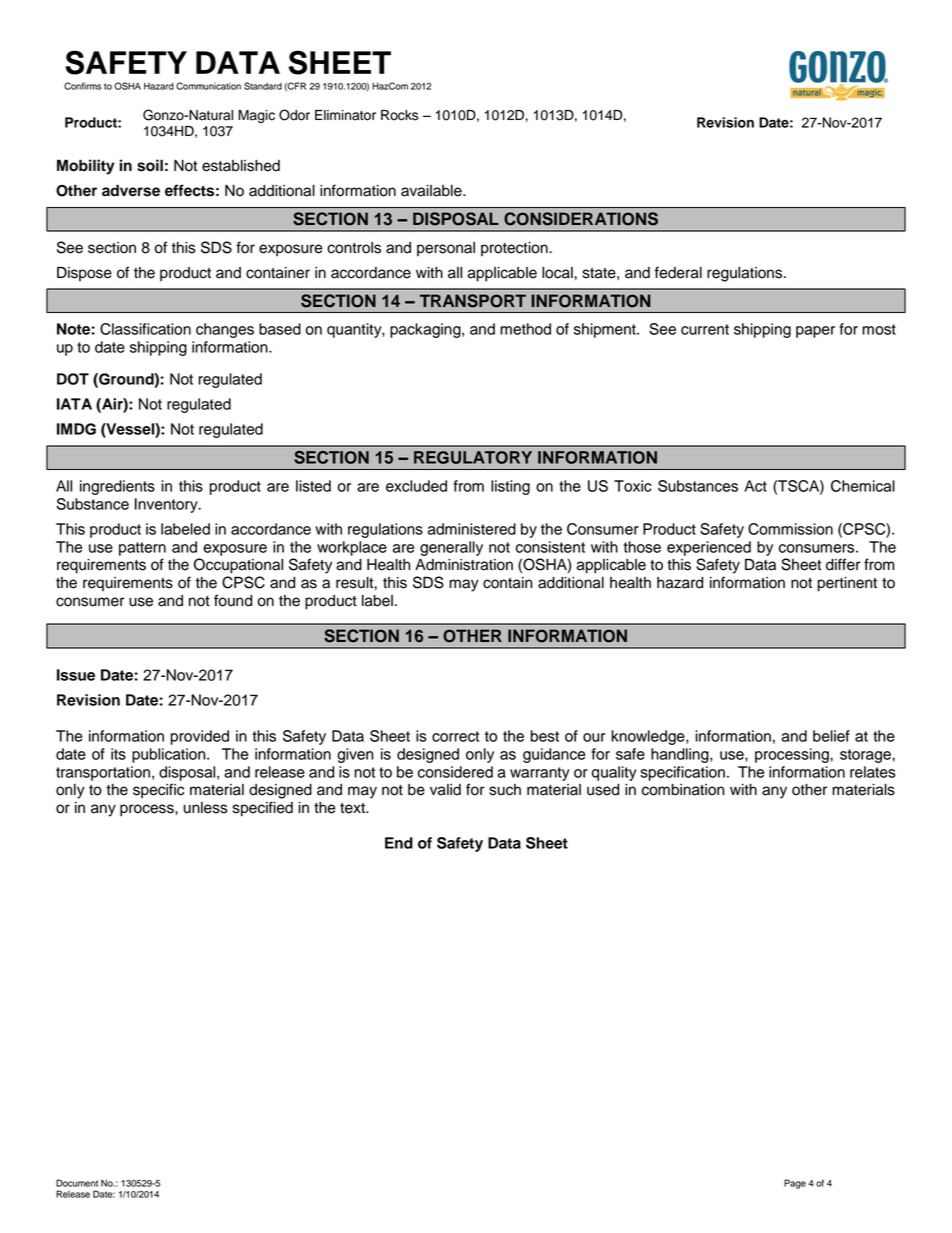 The width and height of the image is (952, 1233). I want to click on Document, so click(77, 1183).
